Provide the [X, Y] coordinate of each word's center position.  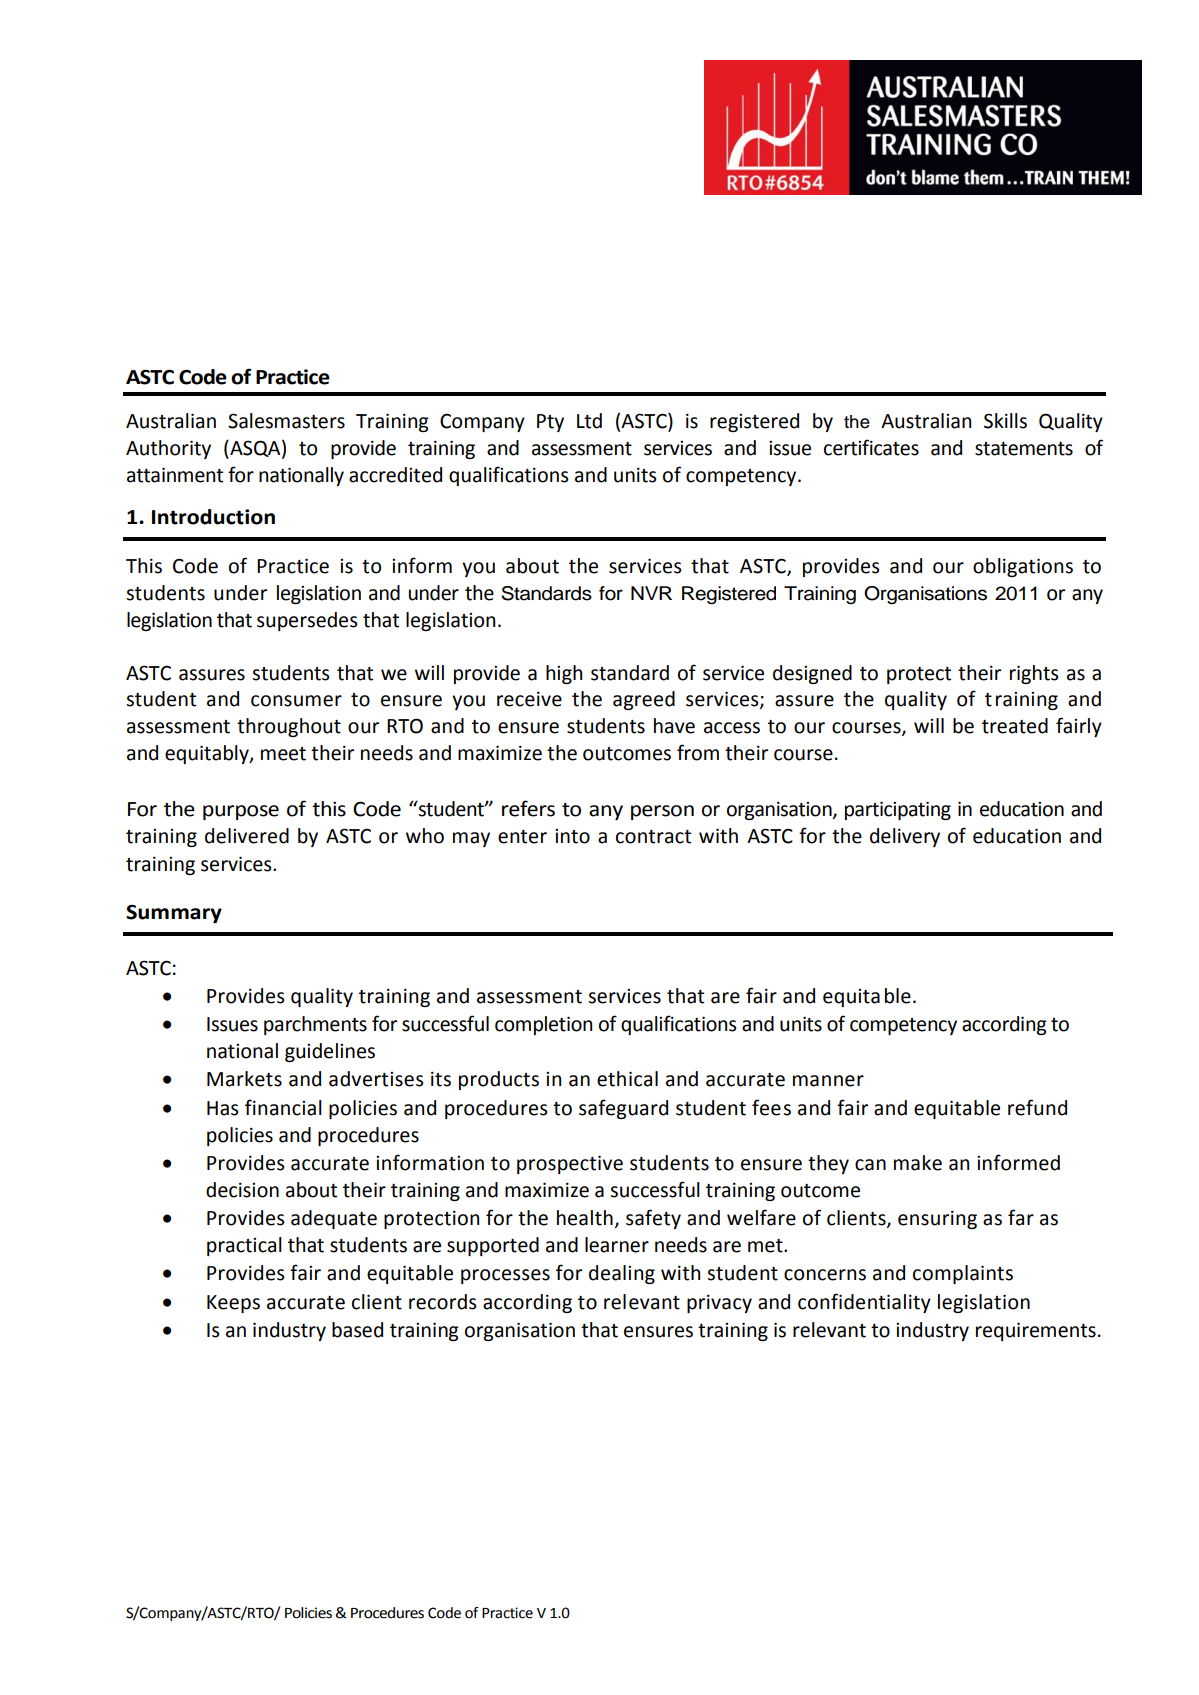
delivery [905, 837]
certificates [871, 447]
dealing [622, 1274]
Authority [168, 449]
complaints [963, 1274]
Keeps [233, 1304]
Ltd [589, 421]
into [572, 836]
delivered [247, 836]
